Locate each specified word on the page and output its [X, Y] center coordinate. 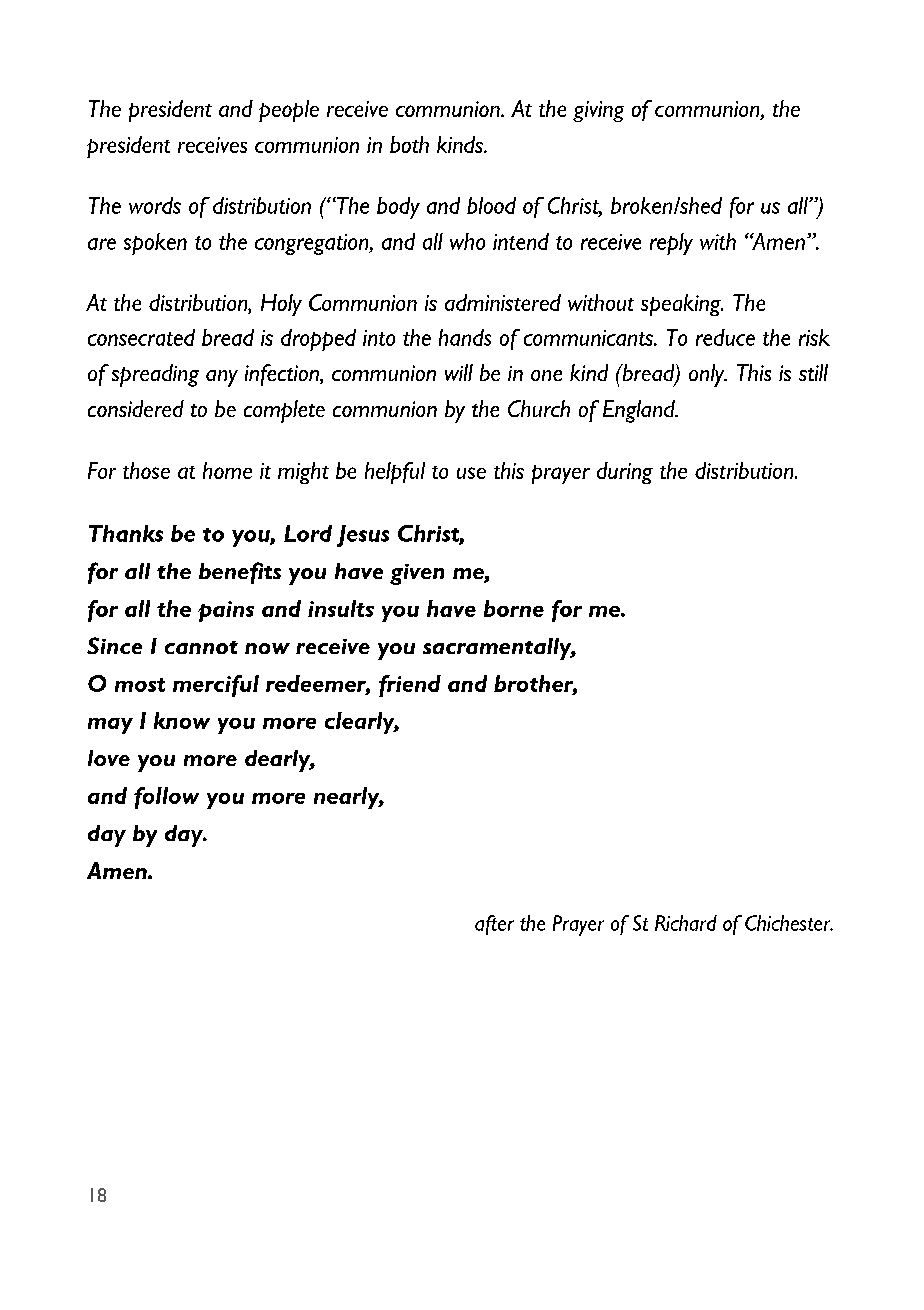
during [625, 473]
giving [598, 111]
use [471, 473]
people [289, 111]
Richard [686, 923]
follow [166, 798]
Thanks [126, 533]
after [494, 925]
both [409, 144]
